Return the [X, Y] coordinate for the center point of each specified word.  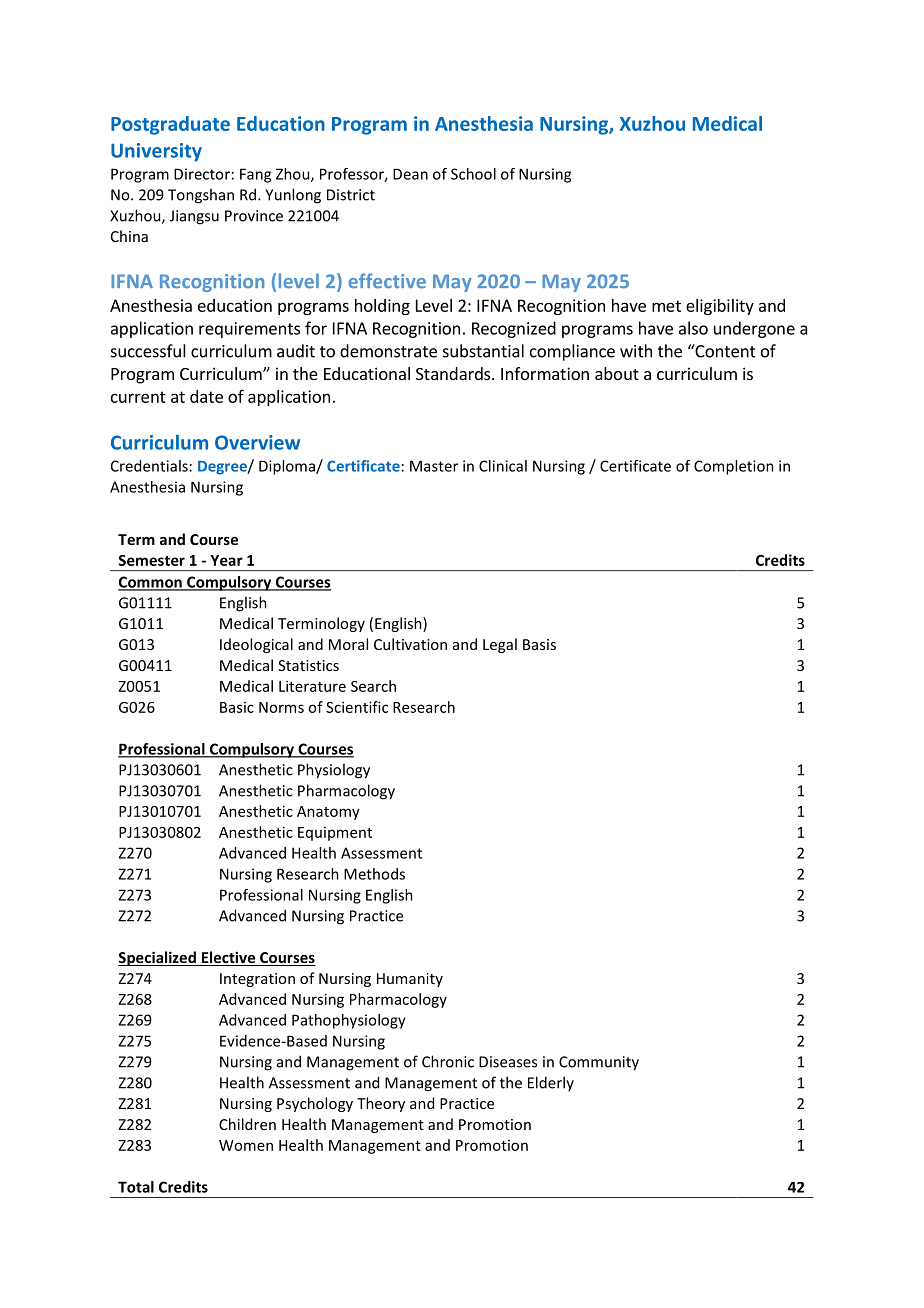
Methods [374, 874]
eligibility [720, 307]
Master [434, 466]
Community [599, 1063]
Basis [539, 644]
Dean [410, 174]
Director [202, 174]
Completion [734, 467]
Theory [381, 1104]
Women [246, 1145]
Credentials [149, 466]
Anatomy [328, 813]
